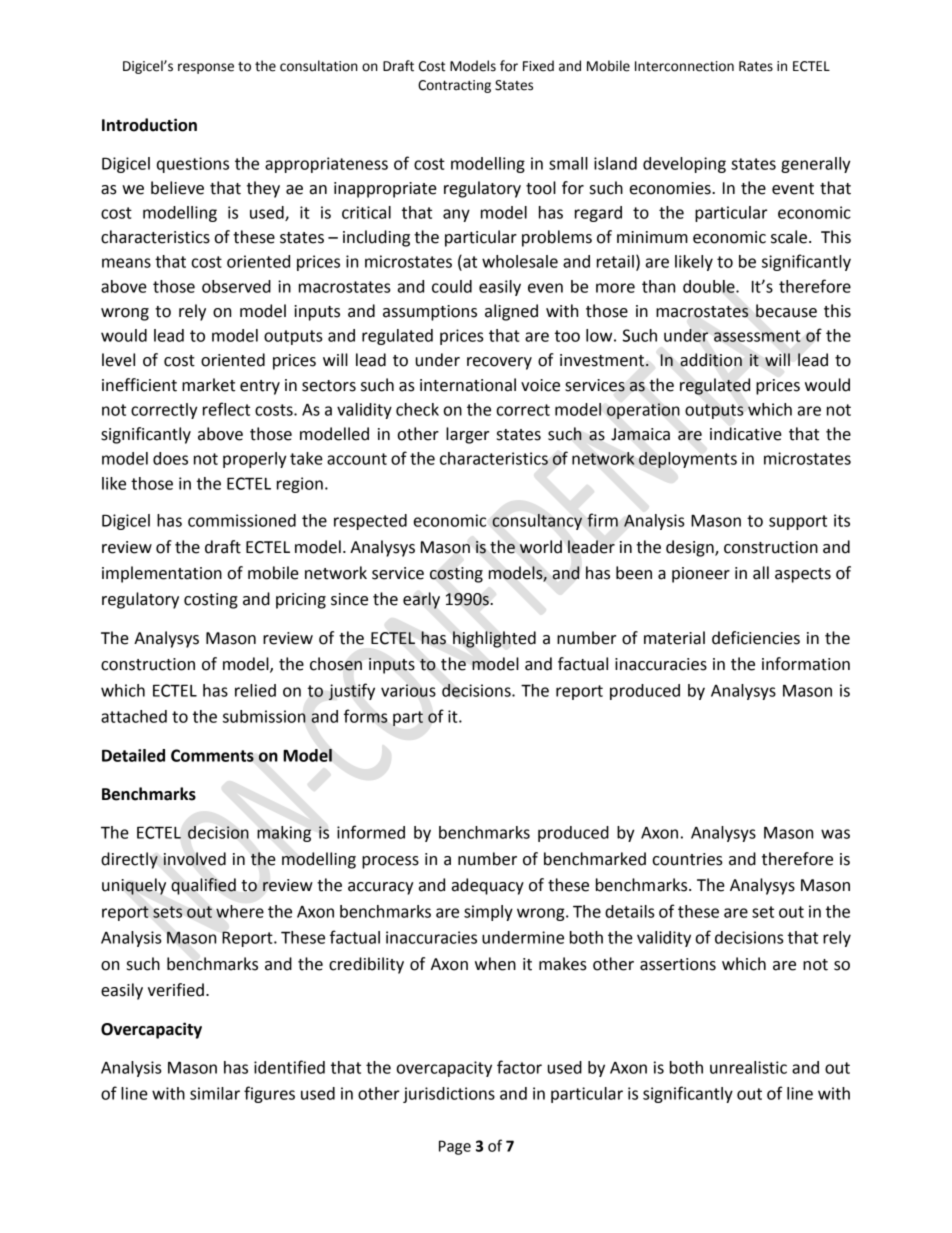  What do you see at coordinates (206, 68) in the document?
I see `response` at bounding box center [206, 68].
